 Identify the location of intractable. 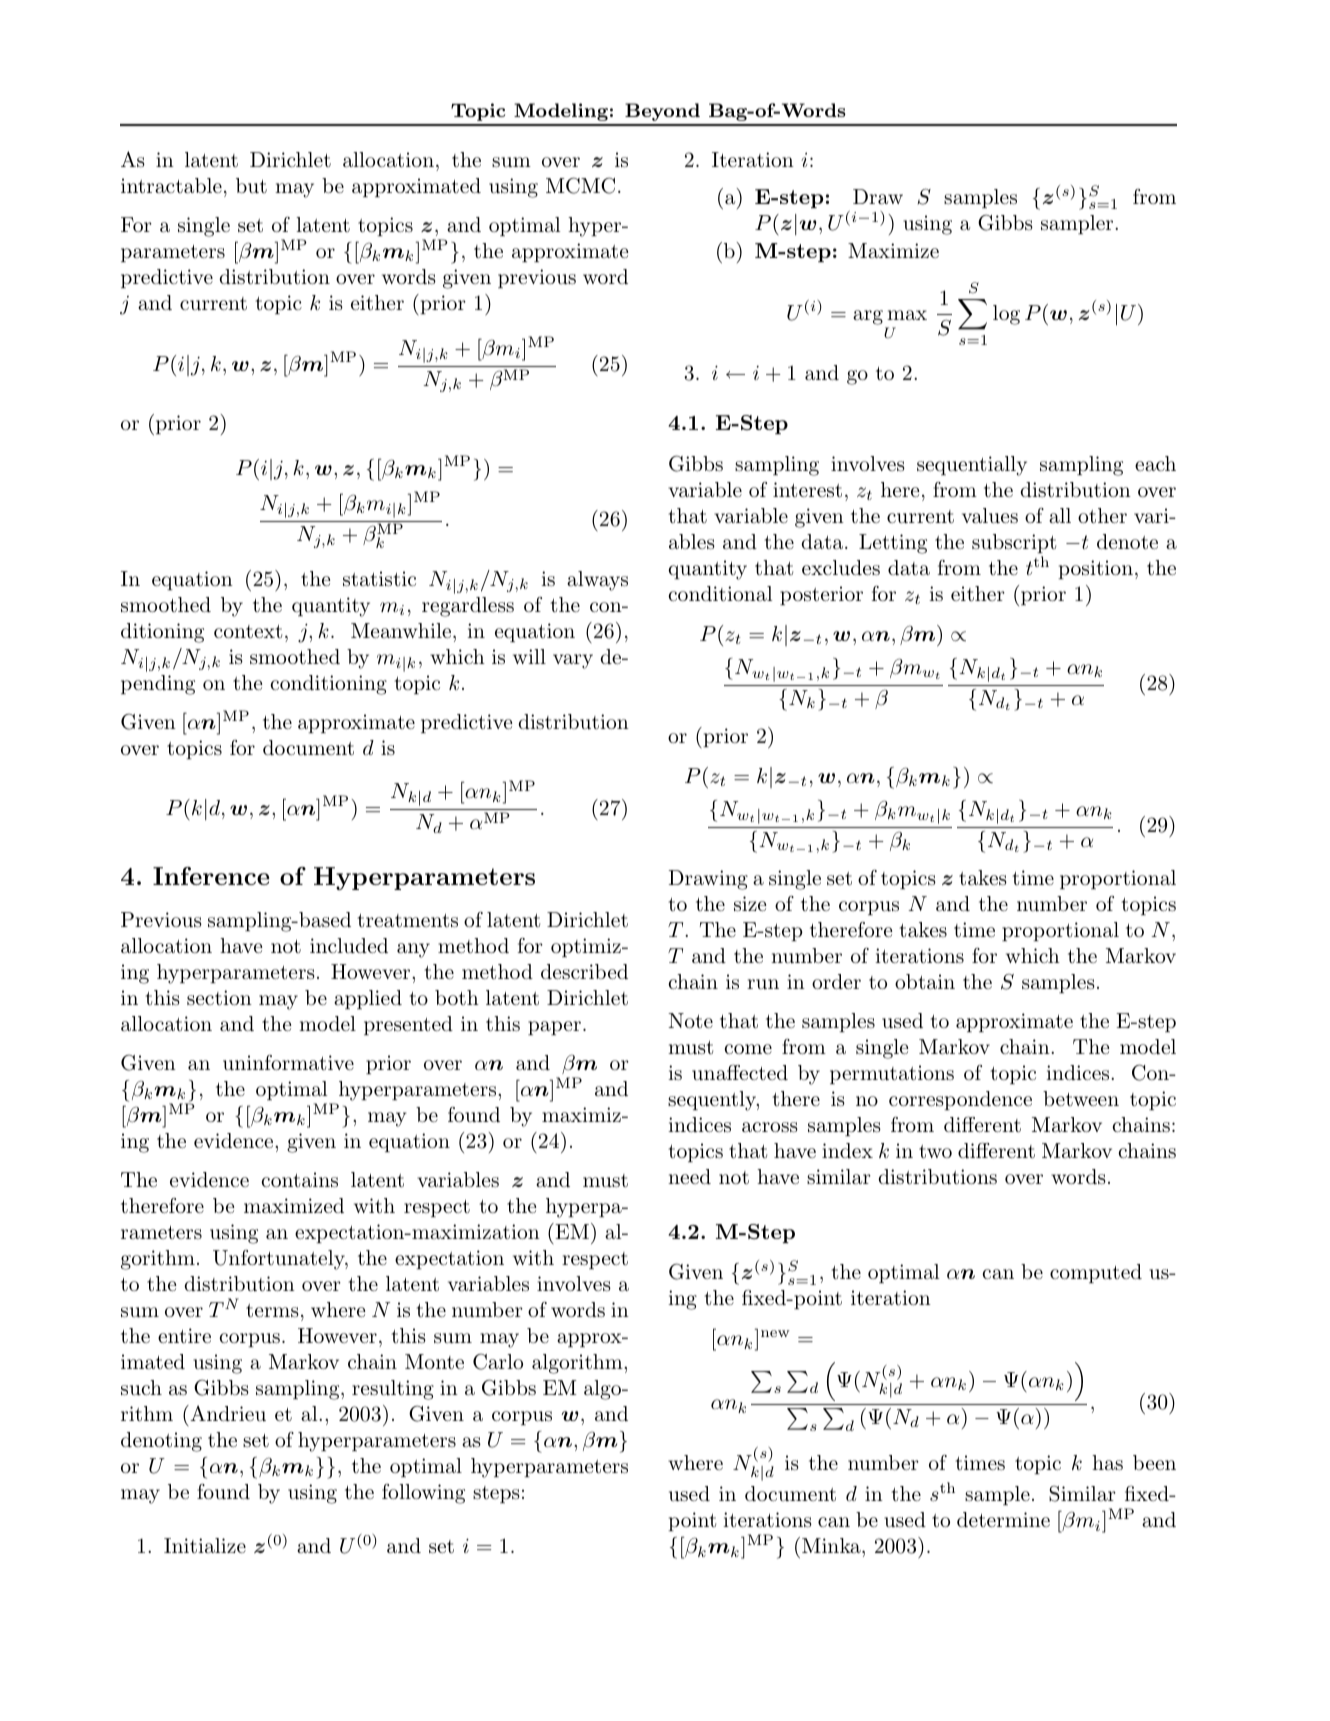
(171, 186).
